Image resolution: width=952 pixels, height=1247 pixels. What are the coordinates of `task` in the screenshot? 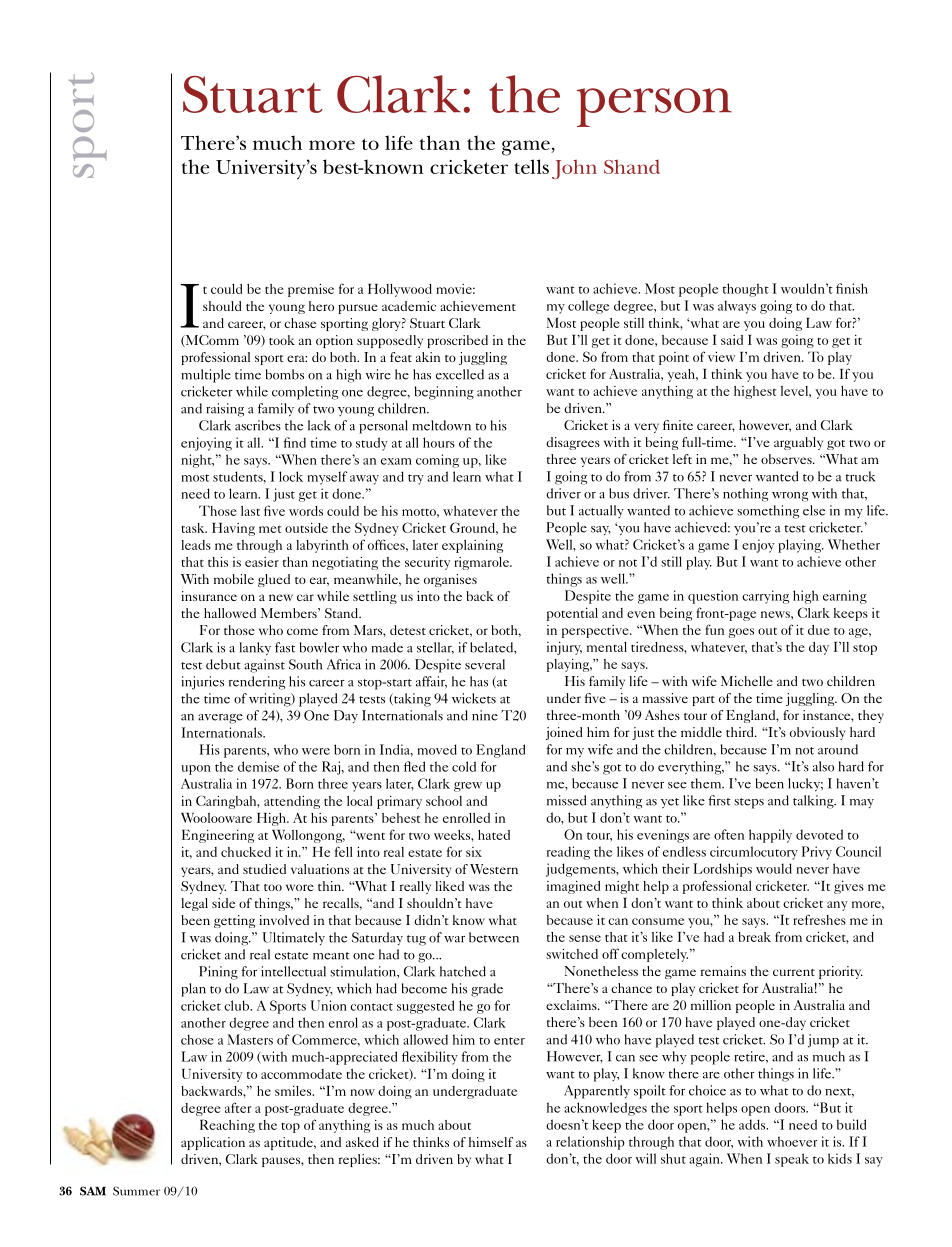 It's located at (194, 528).
